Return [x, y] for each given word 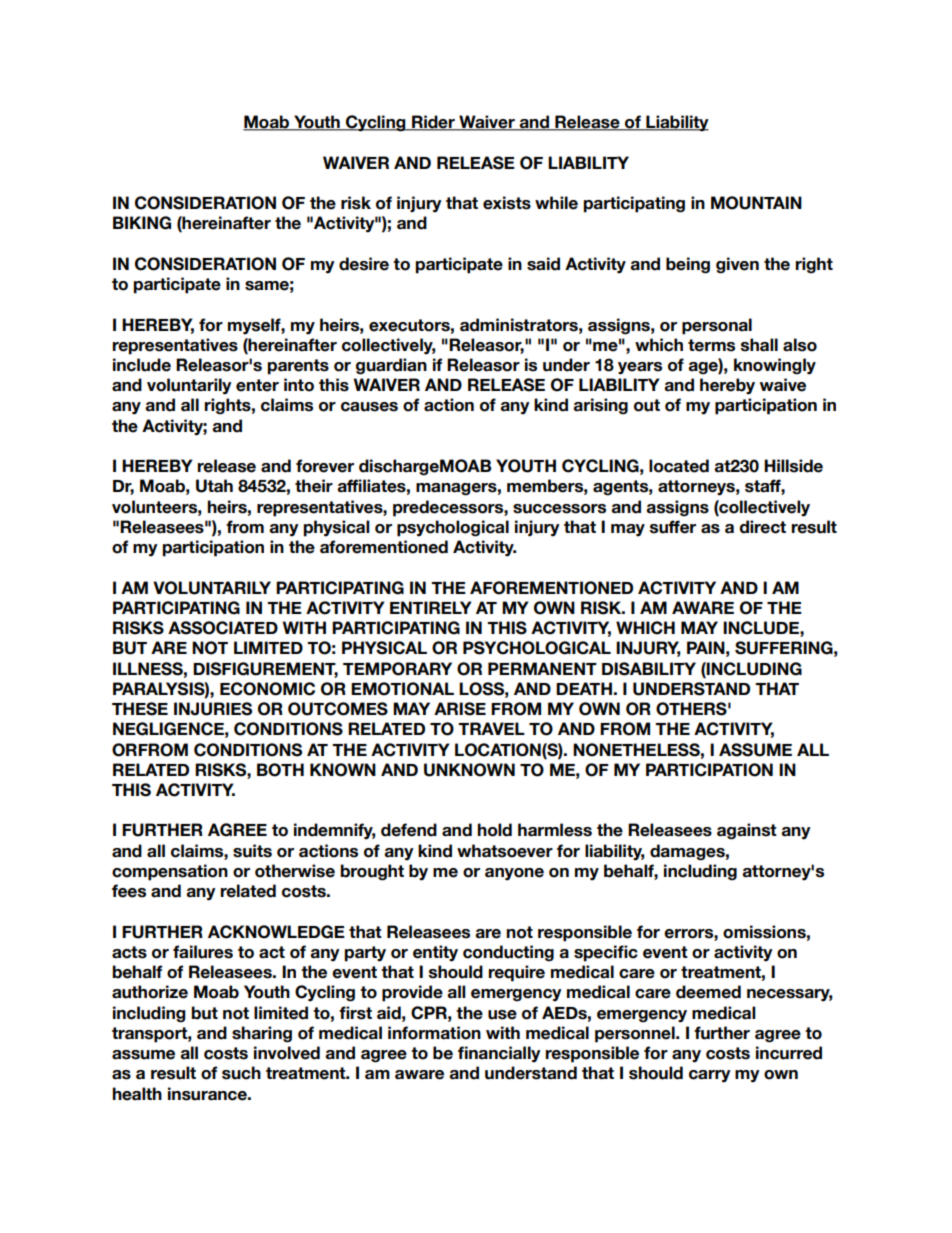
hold [494, 830]
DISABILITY [649, 669]
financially [499, 1054]
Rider [433, 123]
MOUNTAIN [756, 203]
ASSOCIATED [223, 628]
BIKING [142, 223]
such [241, 1073]
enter [257, 385]
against [747, 831]
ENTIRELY [431, 607]
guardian [391, 366]
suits [252, 851]
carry [710, 1076]
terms [711, 345]
